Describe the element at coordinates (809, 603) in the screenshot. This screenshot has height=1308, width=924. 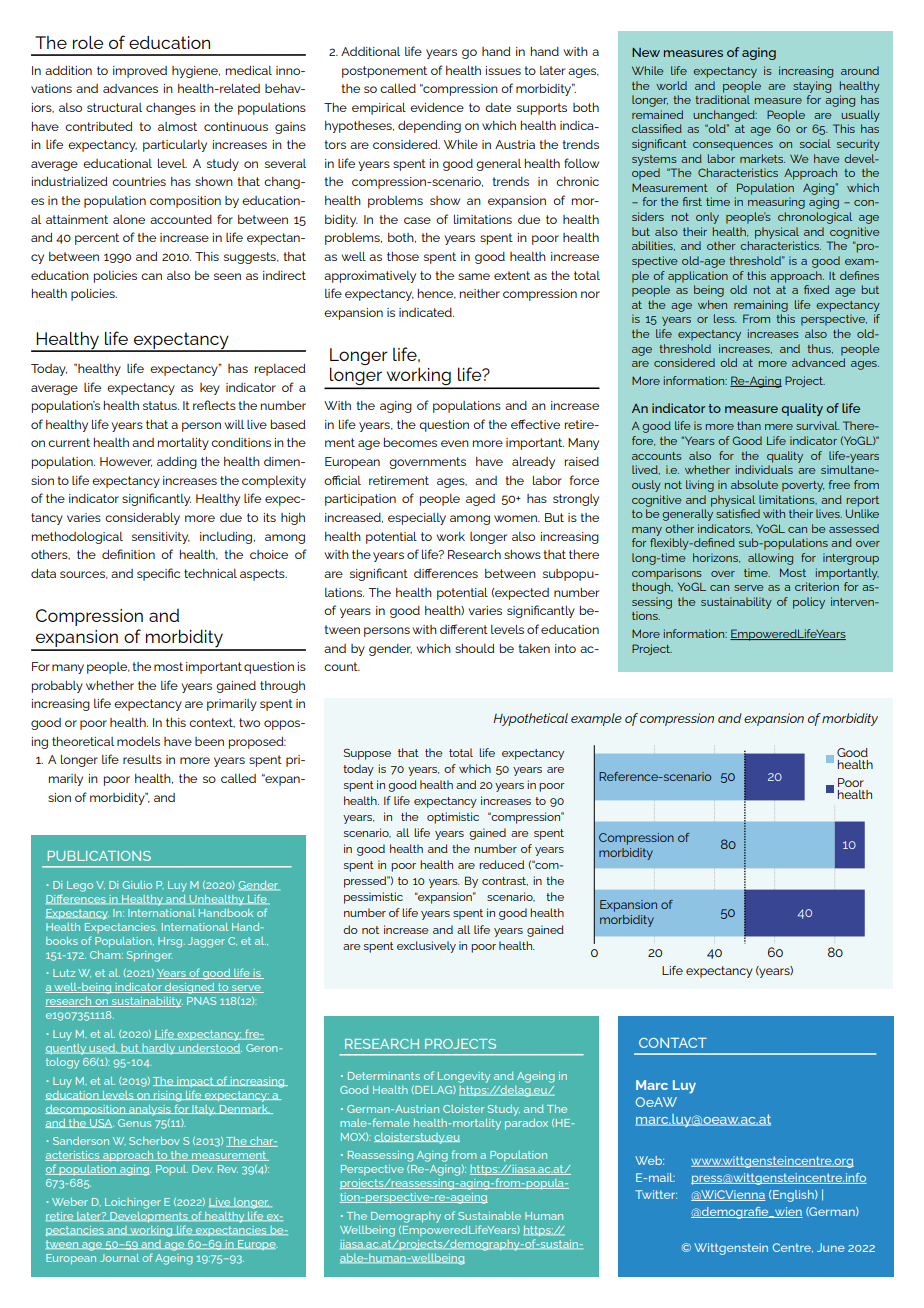
I see `policy` at that location.
